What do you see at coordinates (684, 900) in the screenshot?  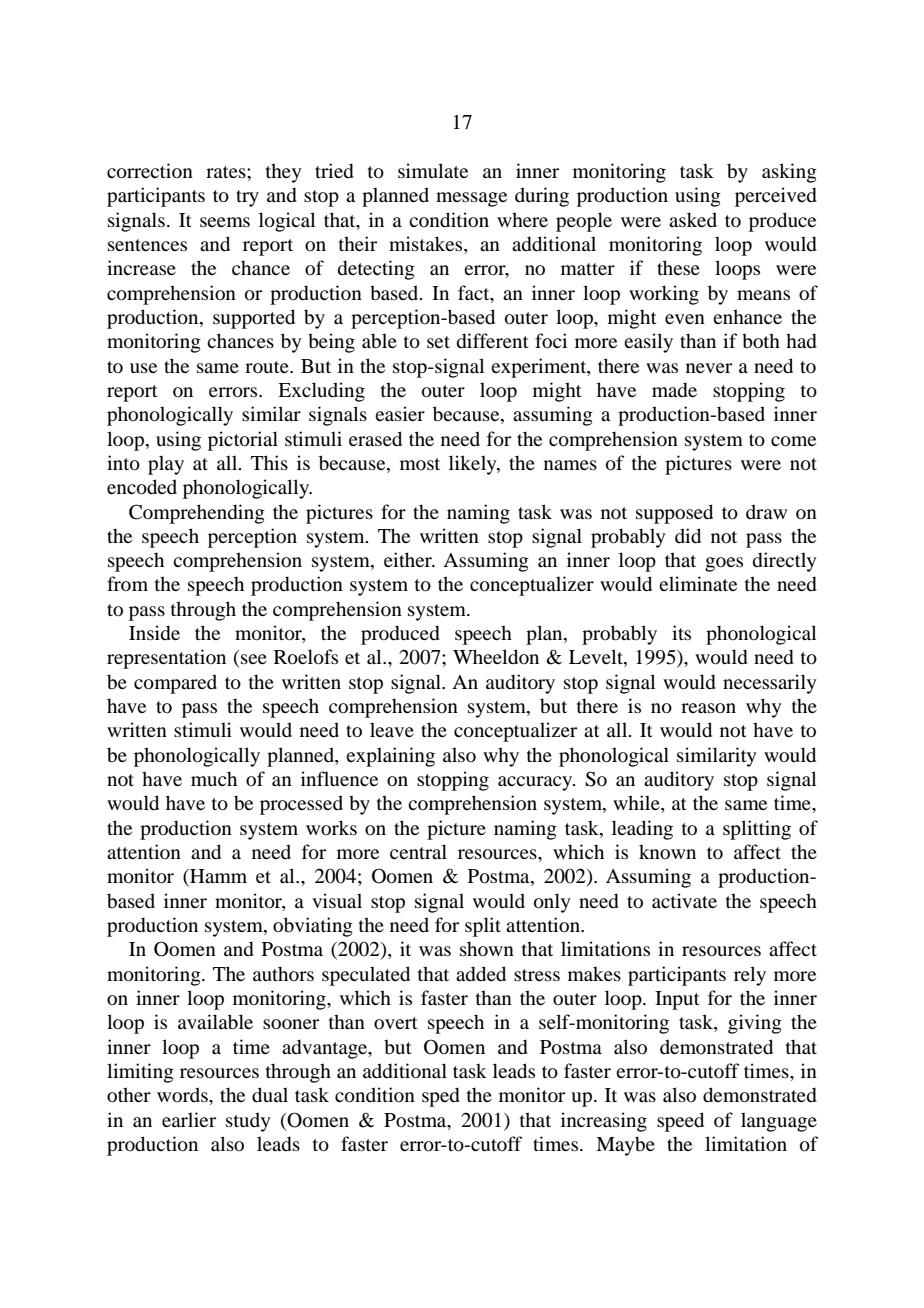 I see `activate` at bounding box center [684, 900].
